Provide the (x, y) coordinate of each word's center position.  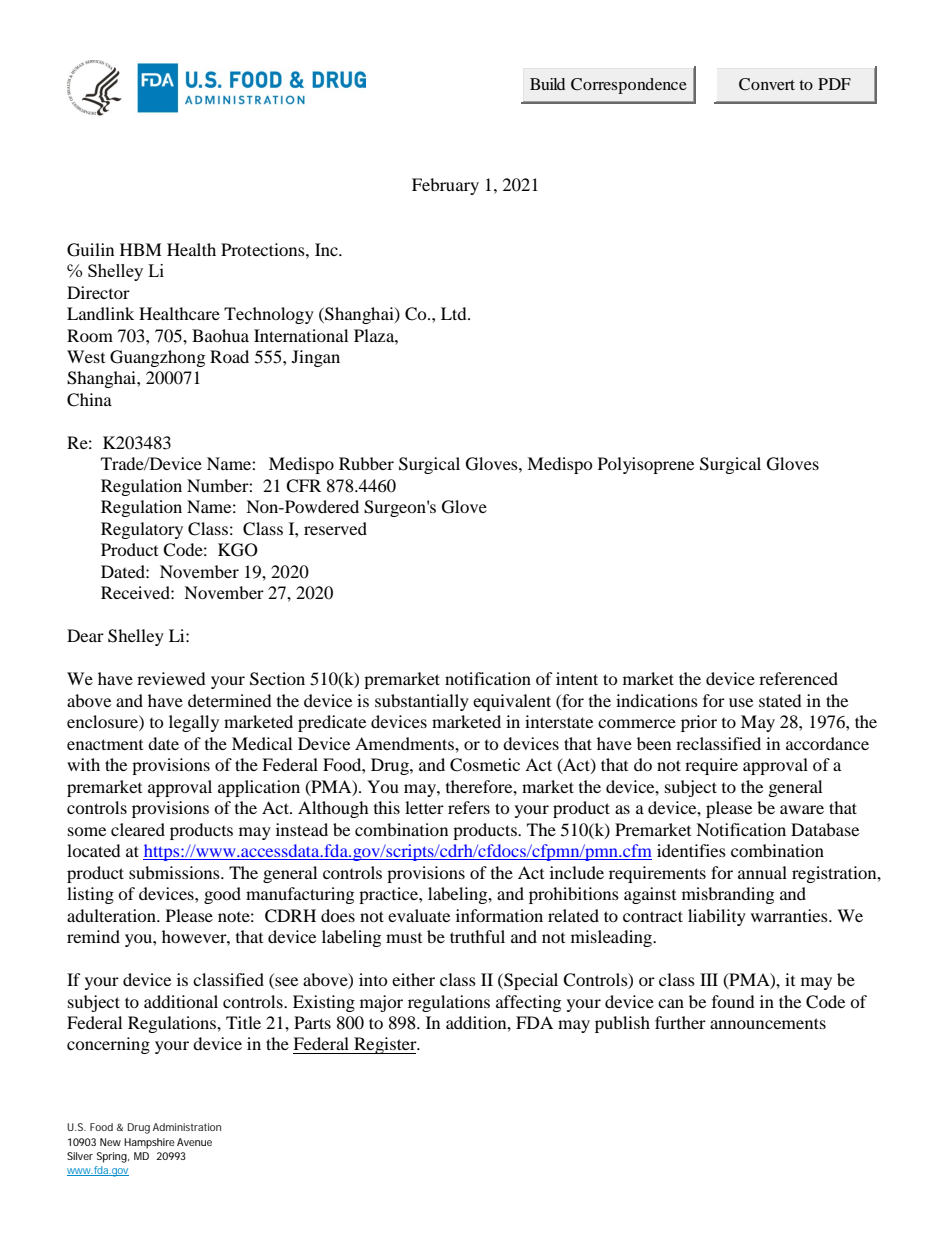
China (89, 400)
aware (802, 809)
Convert (767, 84)
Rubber (366, 463)
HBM (141, 249)
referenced (798, 678)
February (445, 186)
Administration (187, 1127)
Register (385, 1045)
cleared (138, 829)
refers (469, 807)
